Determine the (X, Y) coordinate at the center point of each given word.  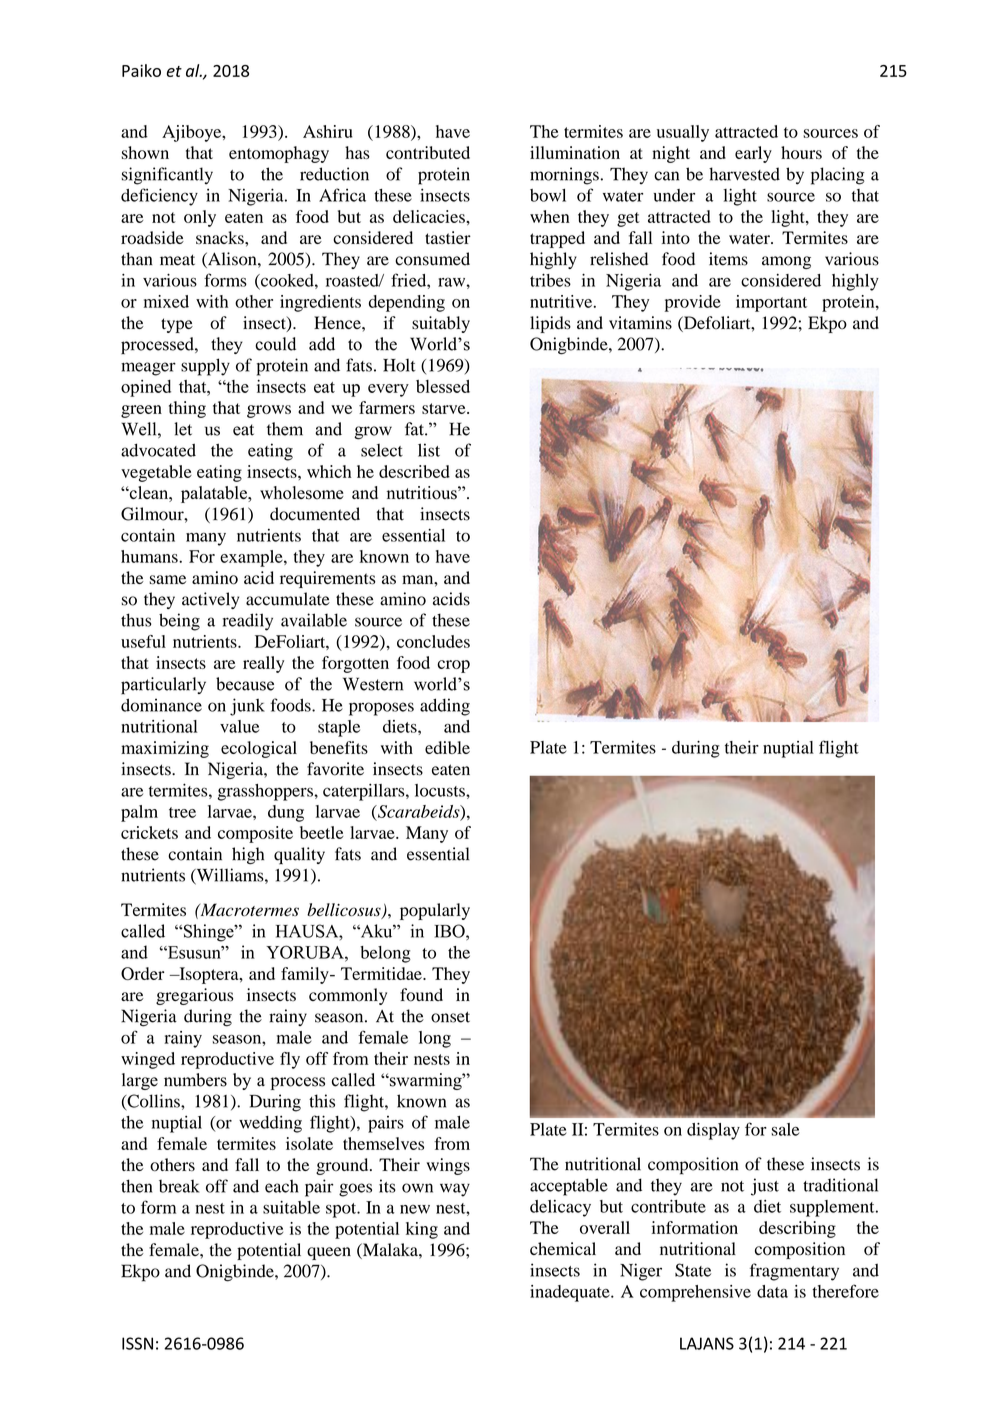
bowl (548, 195)
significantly (167, 176)
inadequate (571, 1293)
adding (445, 707)
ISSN (137, 1343)
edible (447, 747)
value (239, 726)
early (753, 154)
